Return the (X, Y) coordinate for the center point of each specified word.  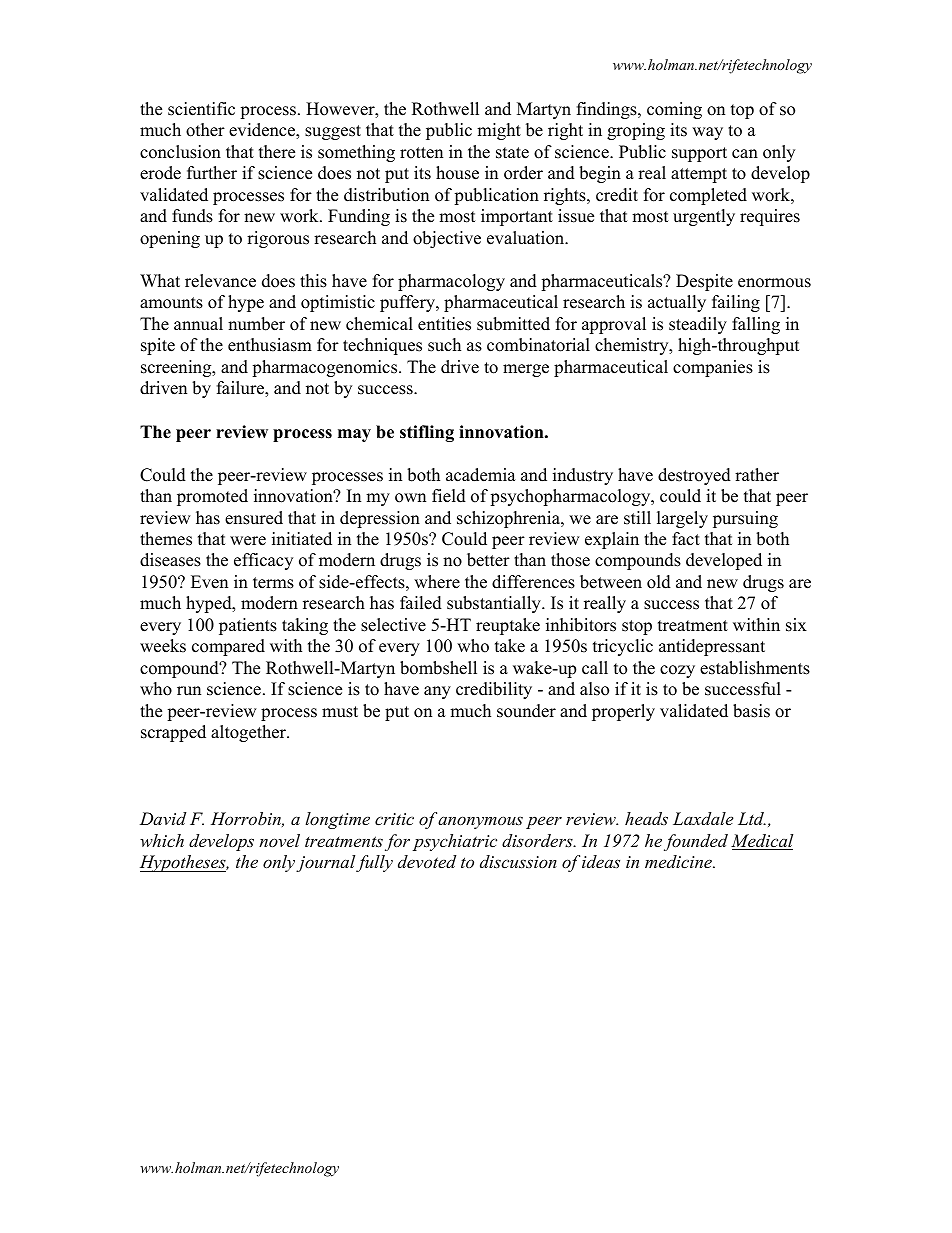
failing (736, 303)
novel (279, 840)
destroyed (694, 476)
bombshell (438, 668)
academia (481, 475)
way (707, 133)
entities (444, 324)
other (205, 130)
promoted (212, 497)
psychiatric (455, 842)
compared (228, 647)
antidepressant (712, 647)
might (499, 131)
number (256, 324)
